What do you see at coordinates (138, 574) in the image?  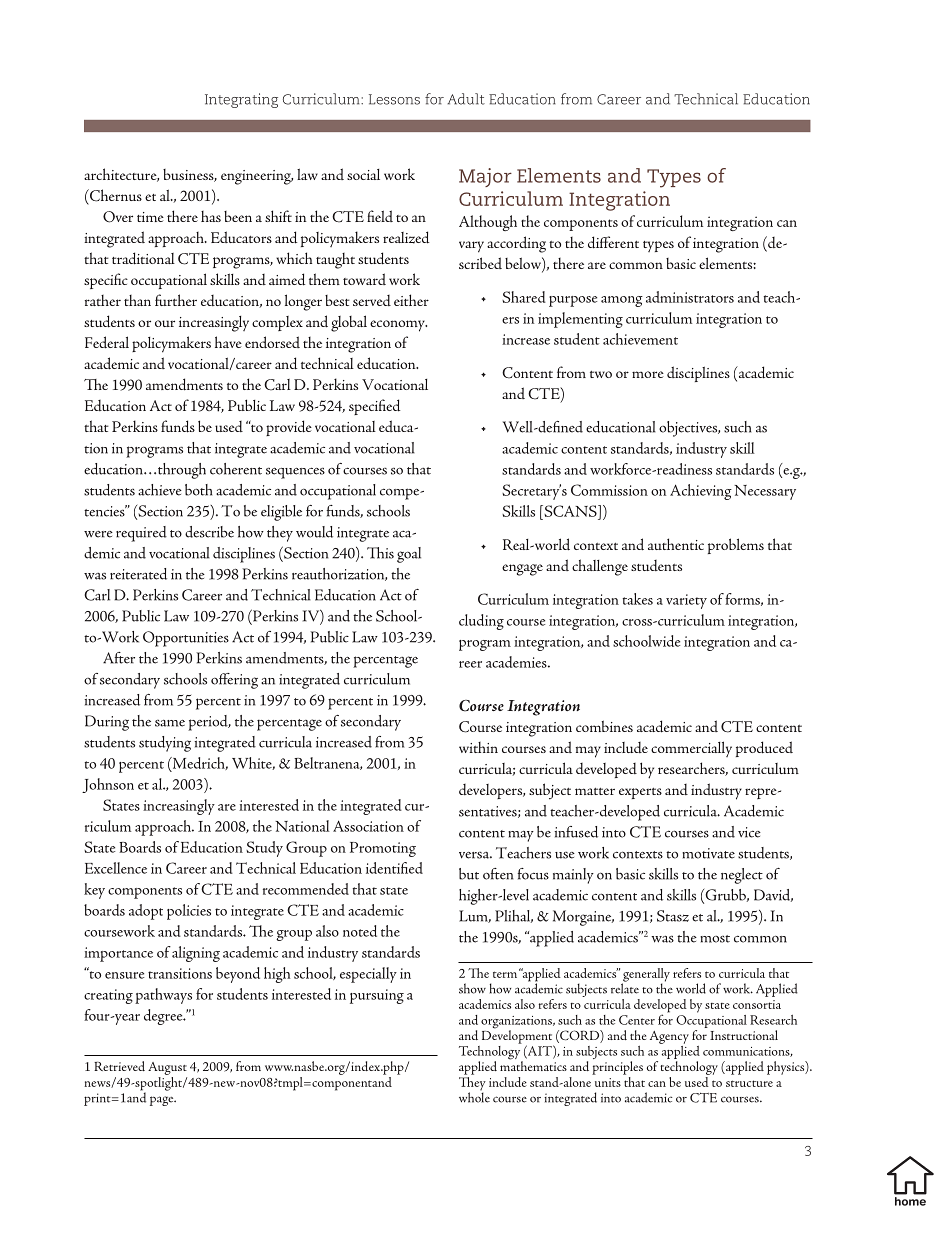 I see `reiterated` at bounding box center [138, 574].
